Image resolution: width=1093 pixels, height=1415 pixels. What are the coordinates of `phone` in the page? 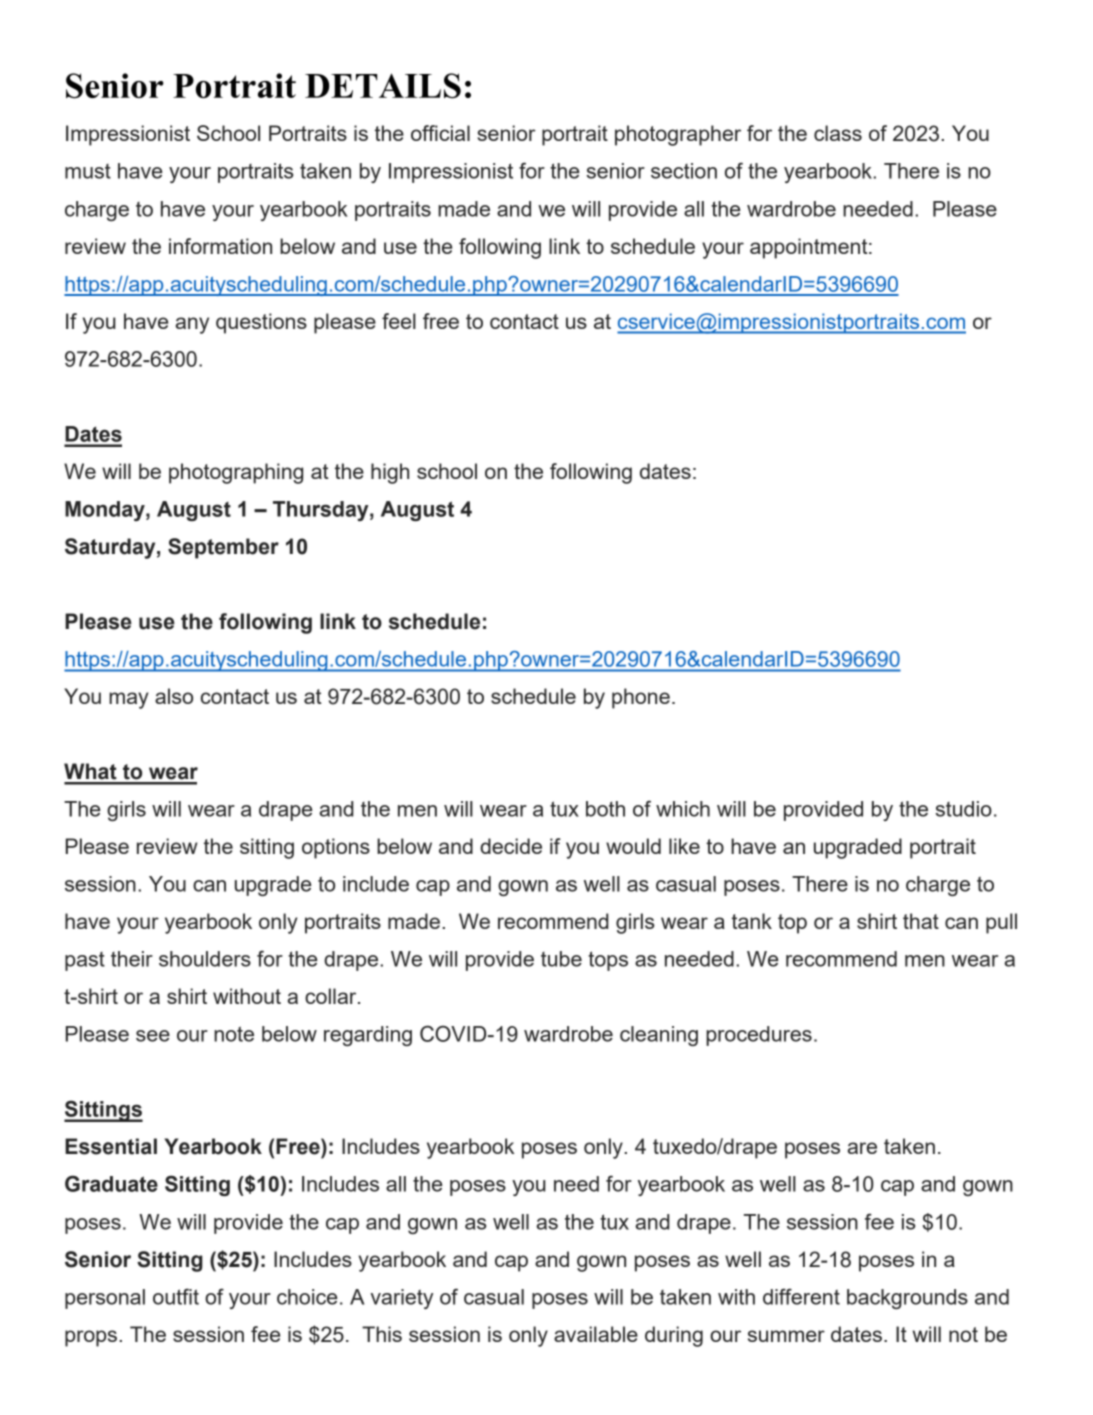 It's located at (641, 698).
